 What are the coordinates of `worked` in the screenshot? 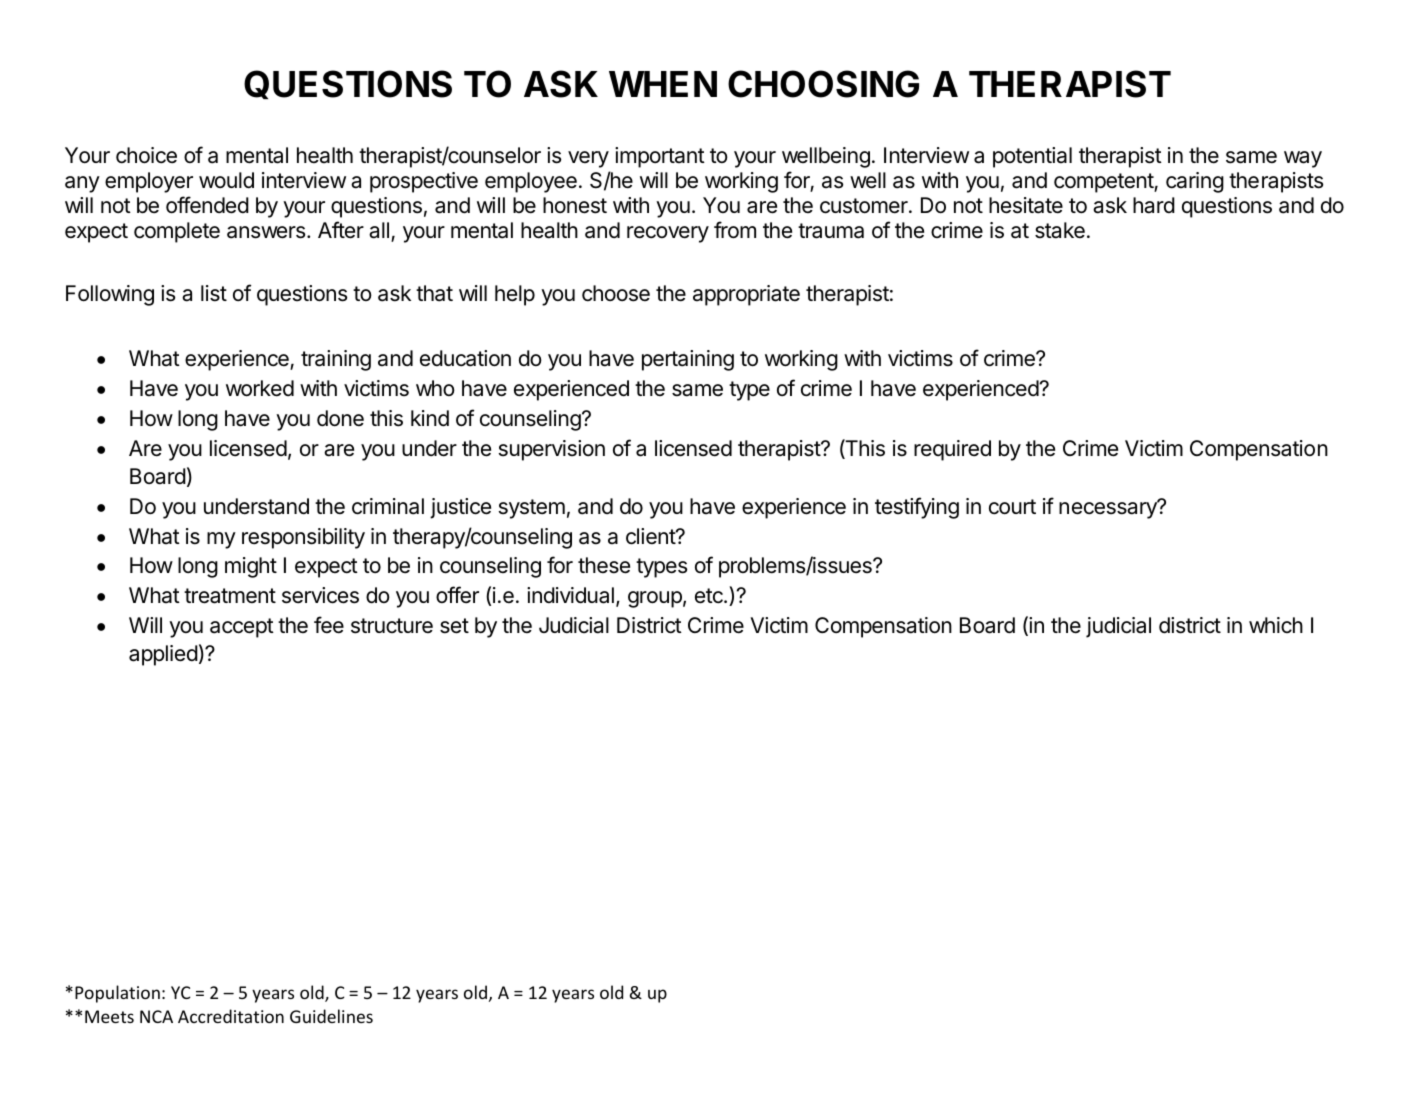 It's located at (260, 388).
